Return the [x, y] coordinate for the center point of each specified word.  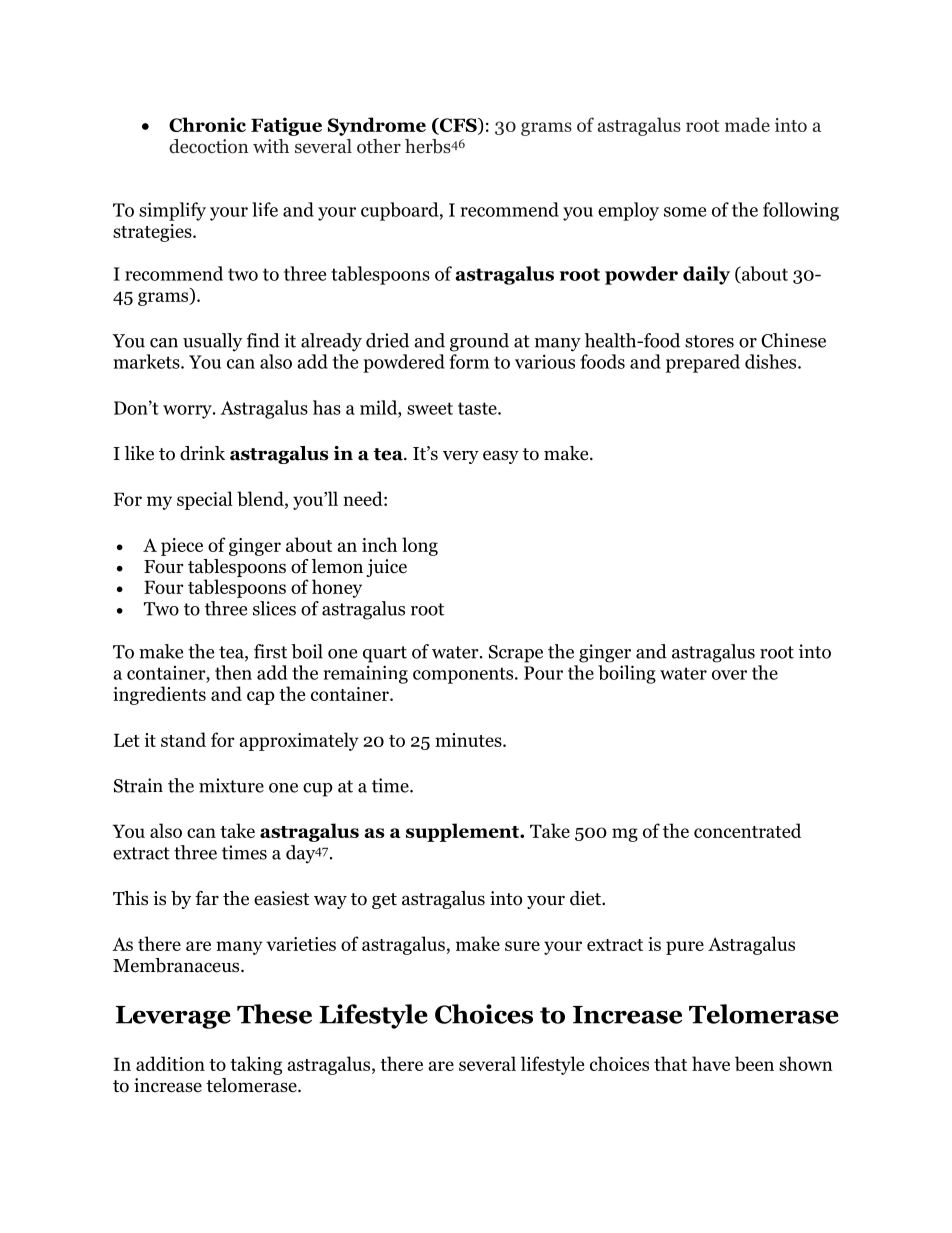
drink [202, 453]
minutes [469, 740]
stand [183, 739]
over [729, 675]
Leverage [173, 1017]
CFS [458, 126]
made [747, 124]
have [711, 1063]
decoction [208, 146]
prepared [703, 363]
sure [522, 946]
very [461, 457]
